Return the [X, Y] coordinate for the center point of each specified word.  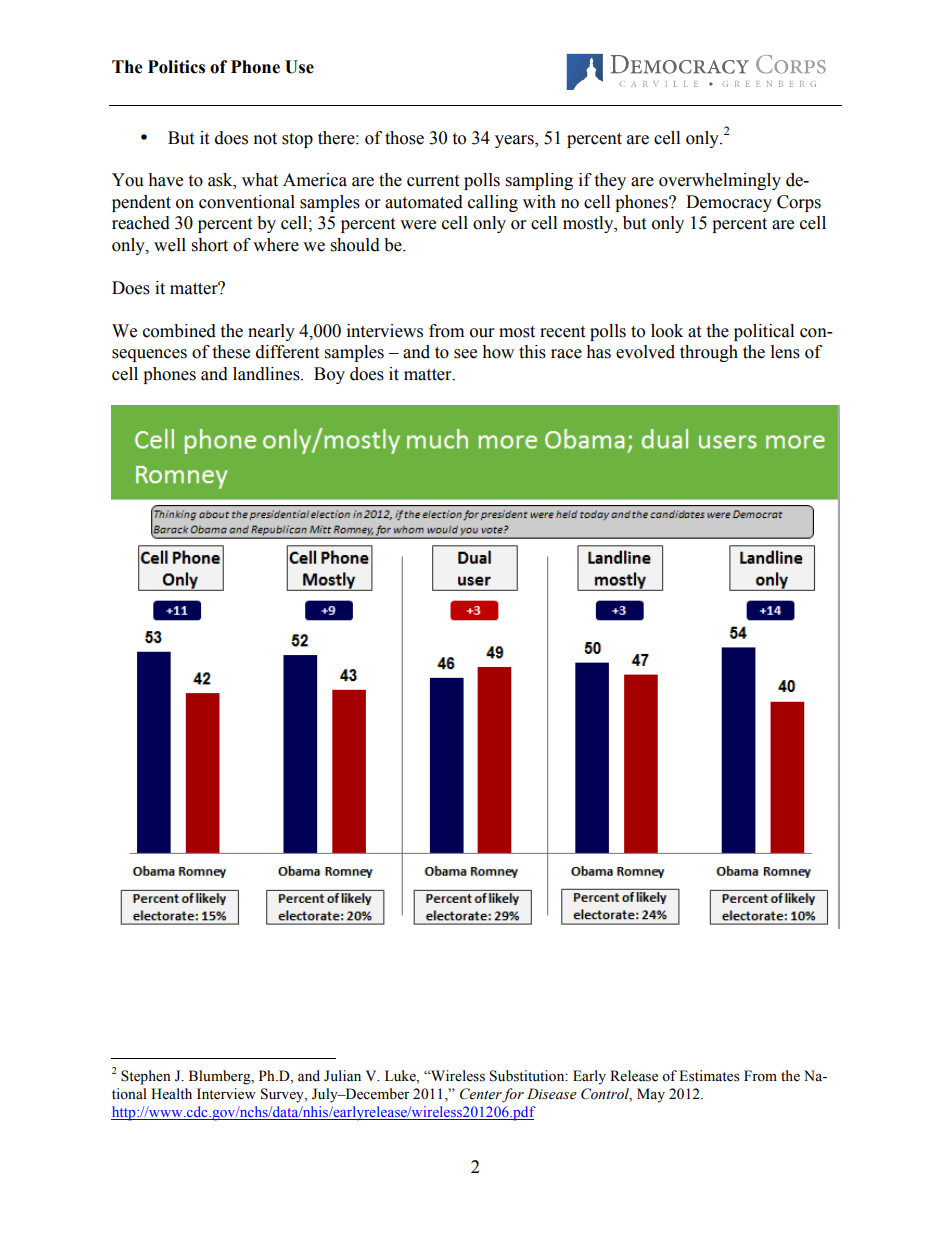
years [515, 141]
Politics [176, 67]
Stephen [146, 1077]
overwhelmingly [720, 181]
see [465, 354]
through [709, 353]
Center [481, 1095]
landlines [267, 374]
